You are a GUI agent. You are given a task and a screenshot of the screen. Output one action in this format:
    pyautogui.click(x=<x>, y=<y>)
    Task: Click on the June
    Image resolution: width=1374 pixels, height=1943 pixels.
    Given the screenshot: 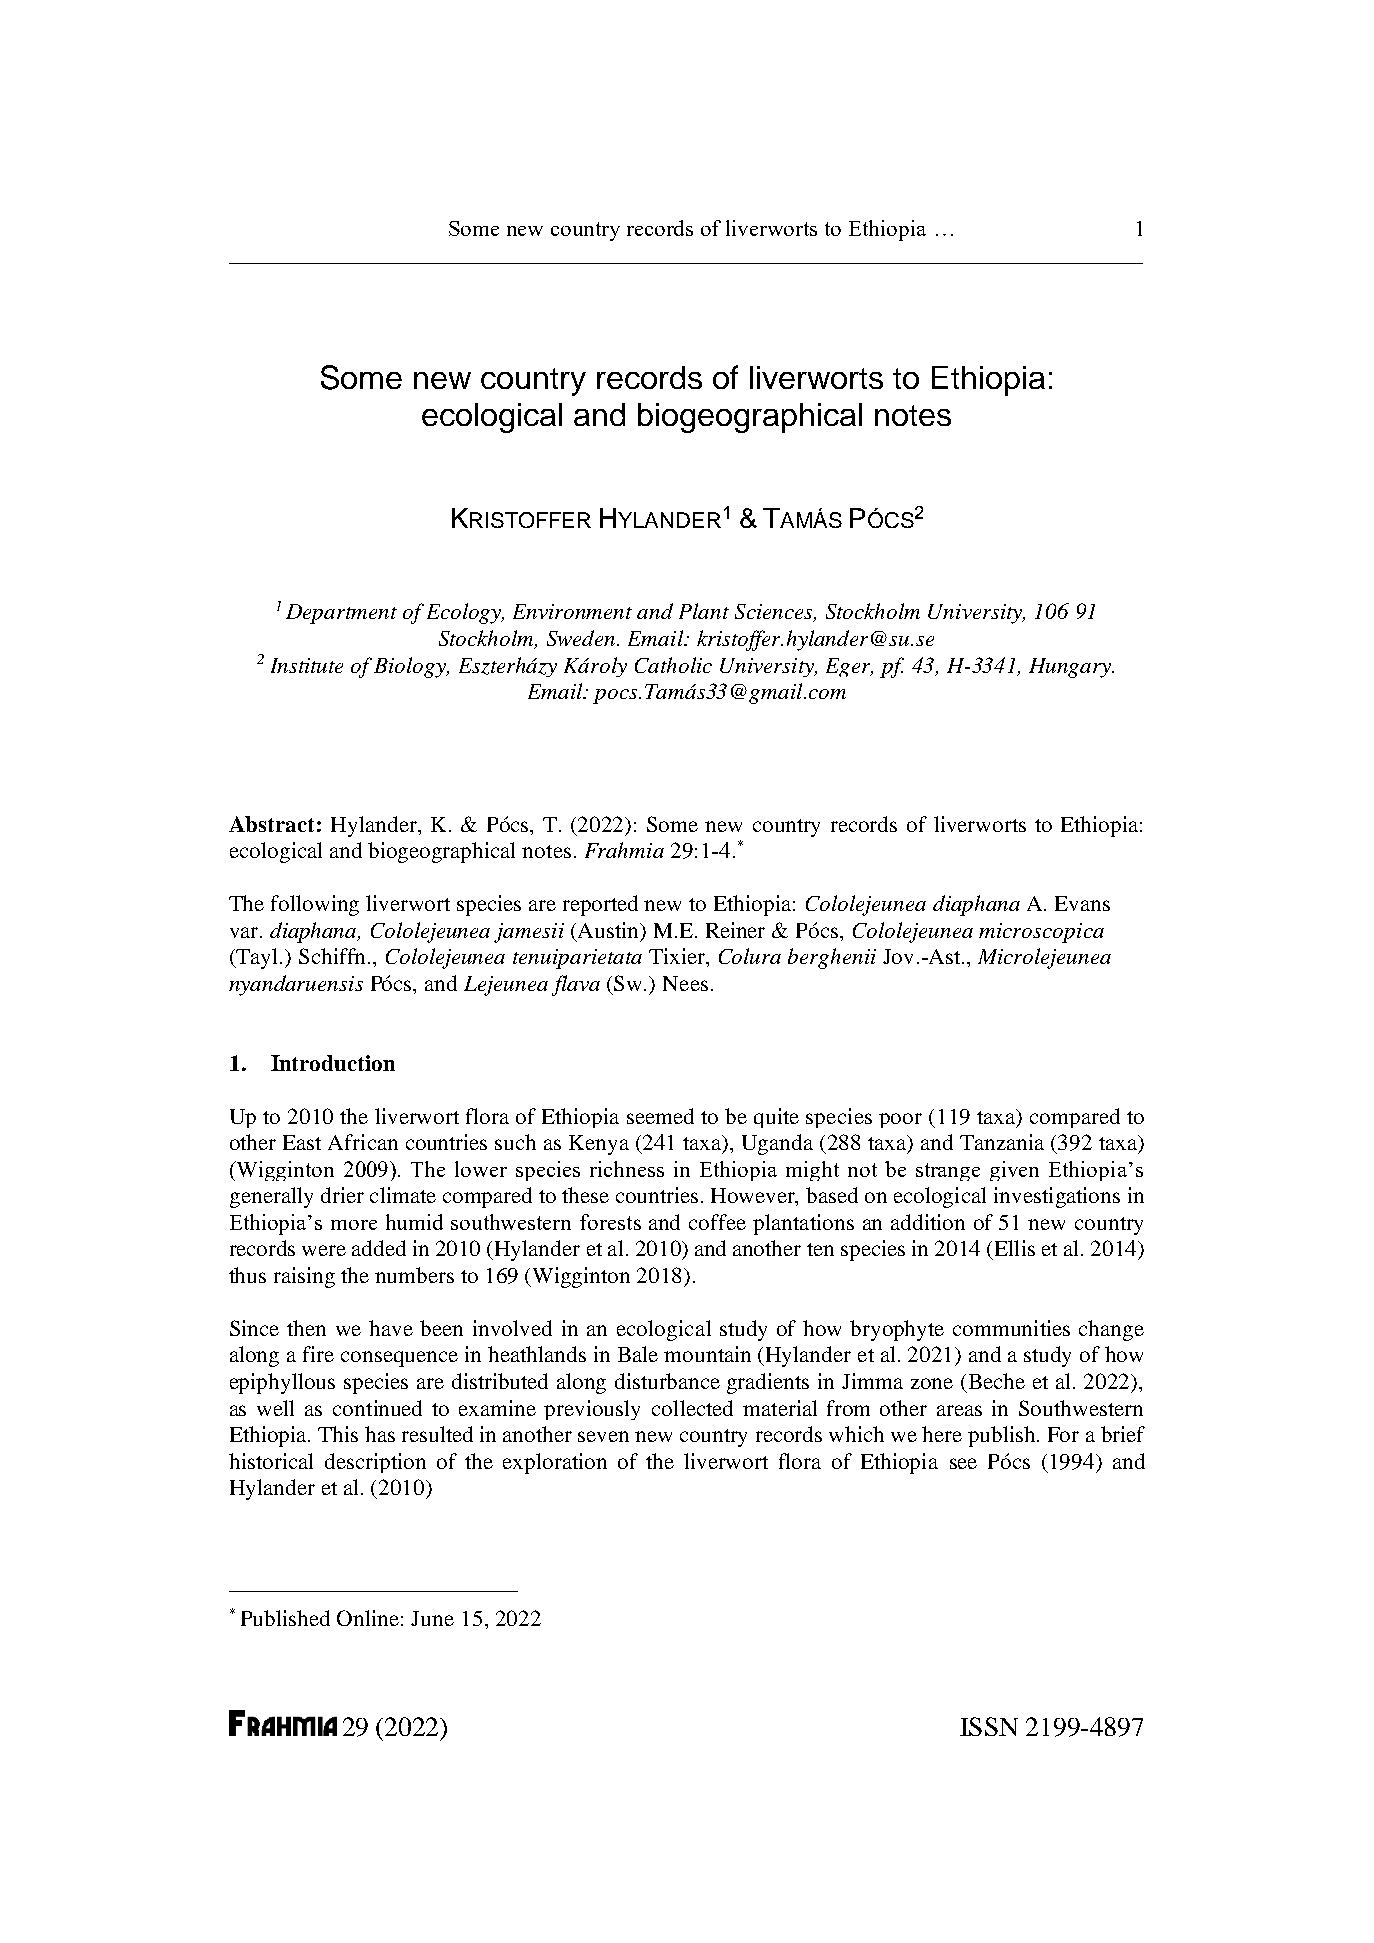 What is the action you would take?
    pyautogui.click(x=432, y=1618)
